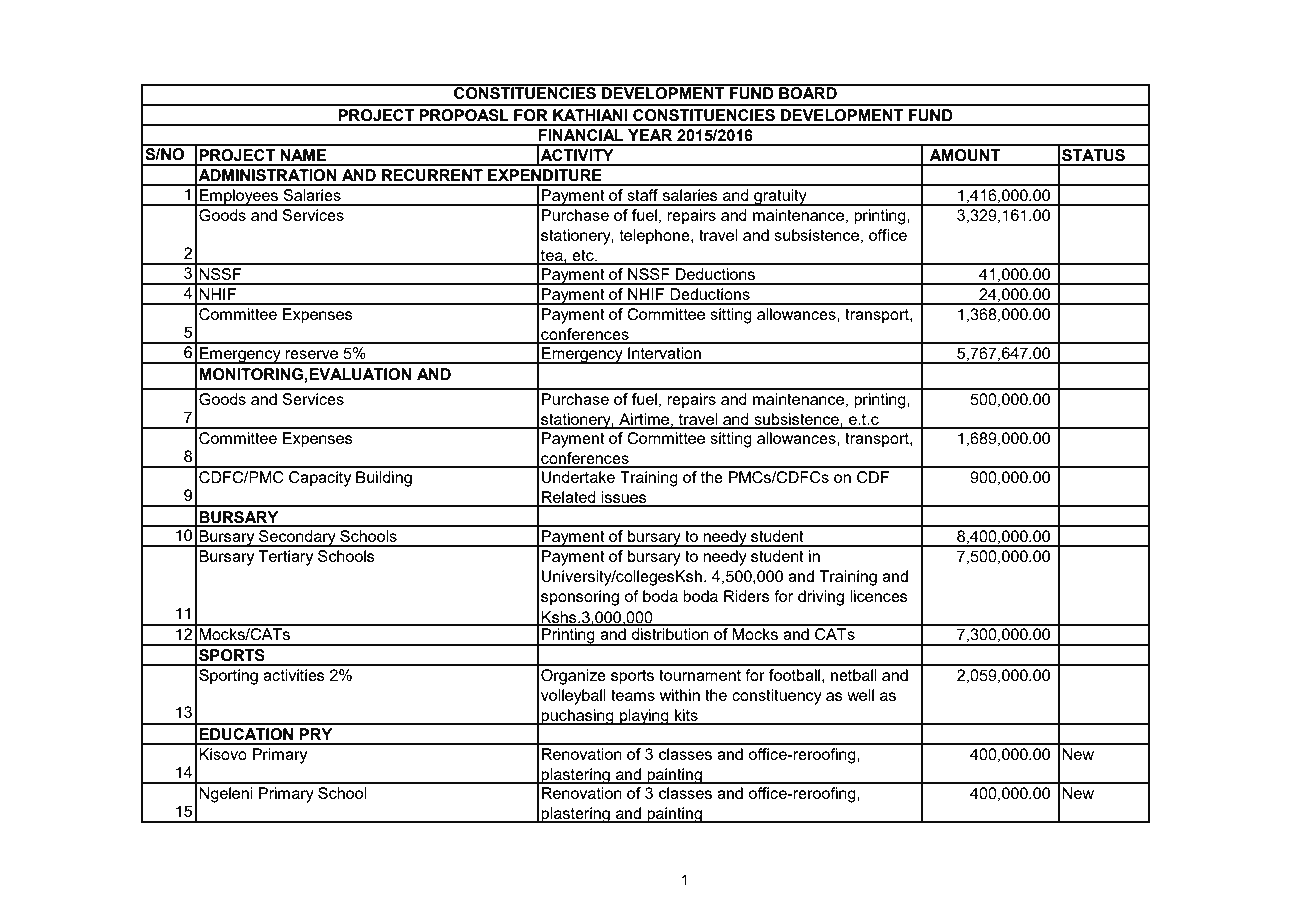 The image size is (1308, 924). What do you see at coordinates (578, 477) in the page?
I see `Undertake` at bounding box center [578, 477].
